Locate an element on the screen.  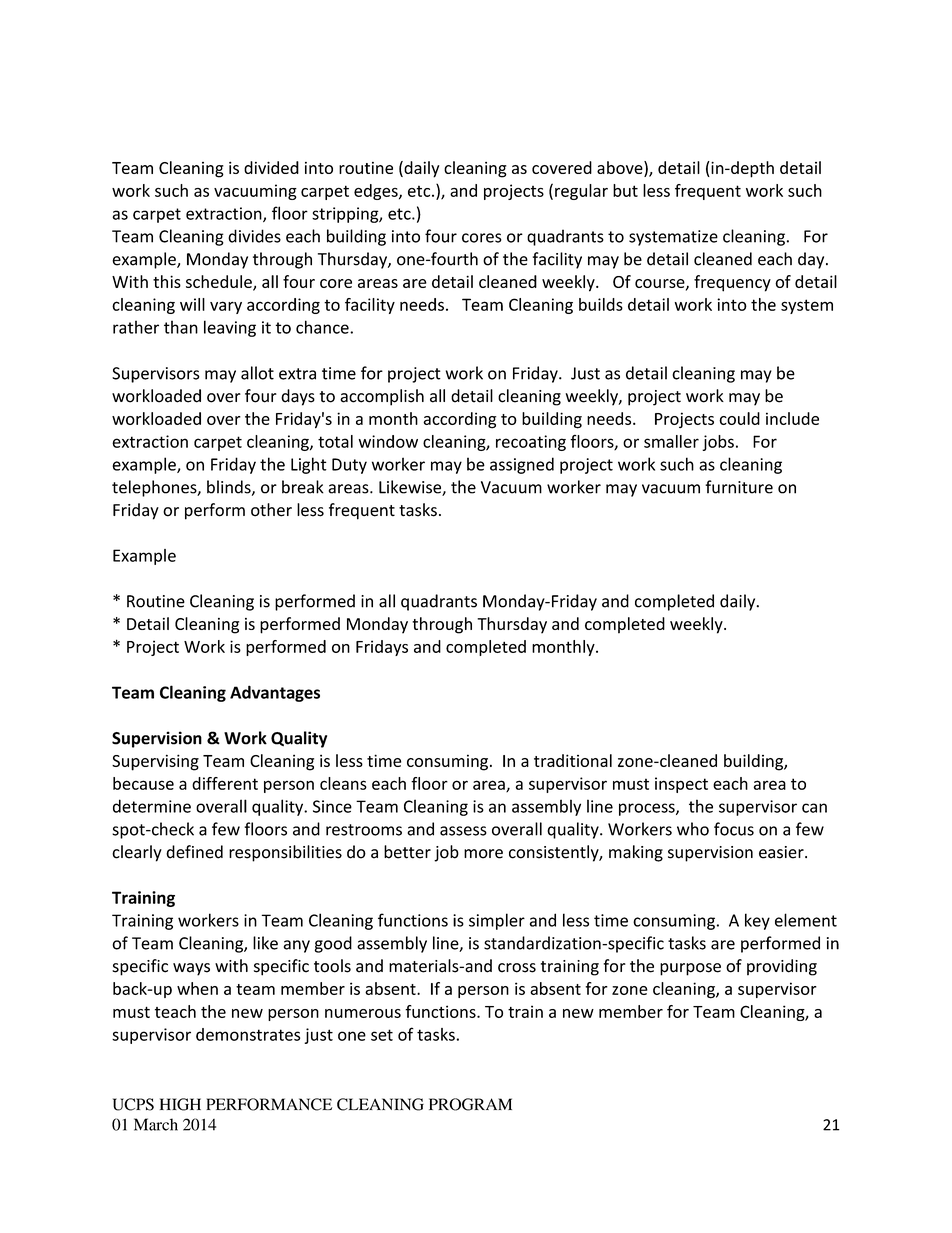
could is located at coordinates (739, 418).
